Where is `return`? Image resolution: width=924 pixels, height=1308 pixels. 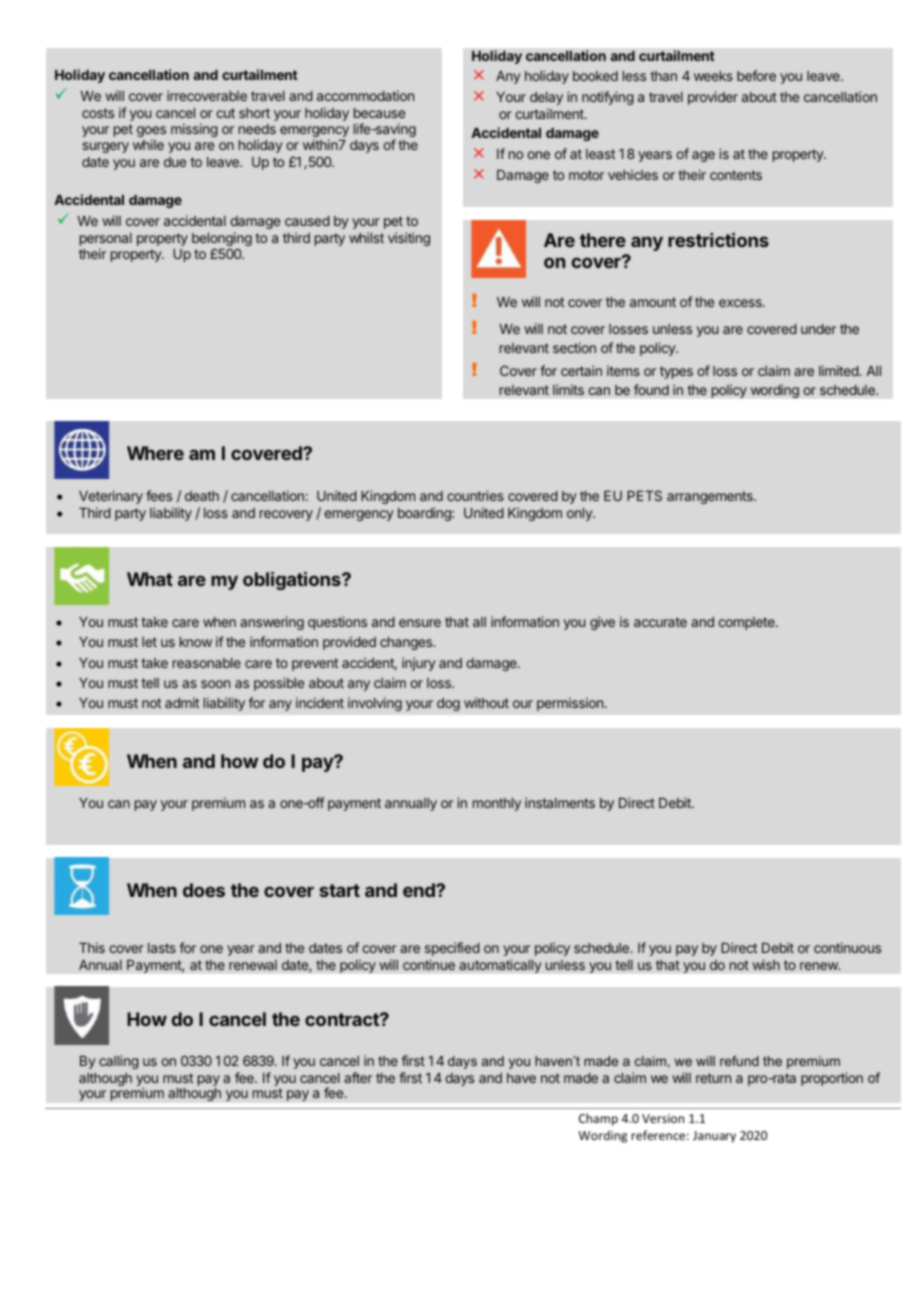 return is located at coordinates (713, 1078).
